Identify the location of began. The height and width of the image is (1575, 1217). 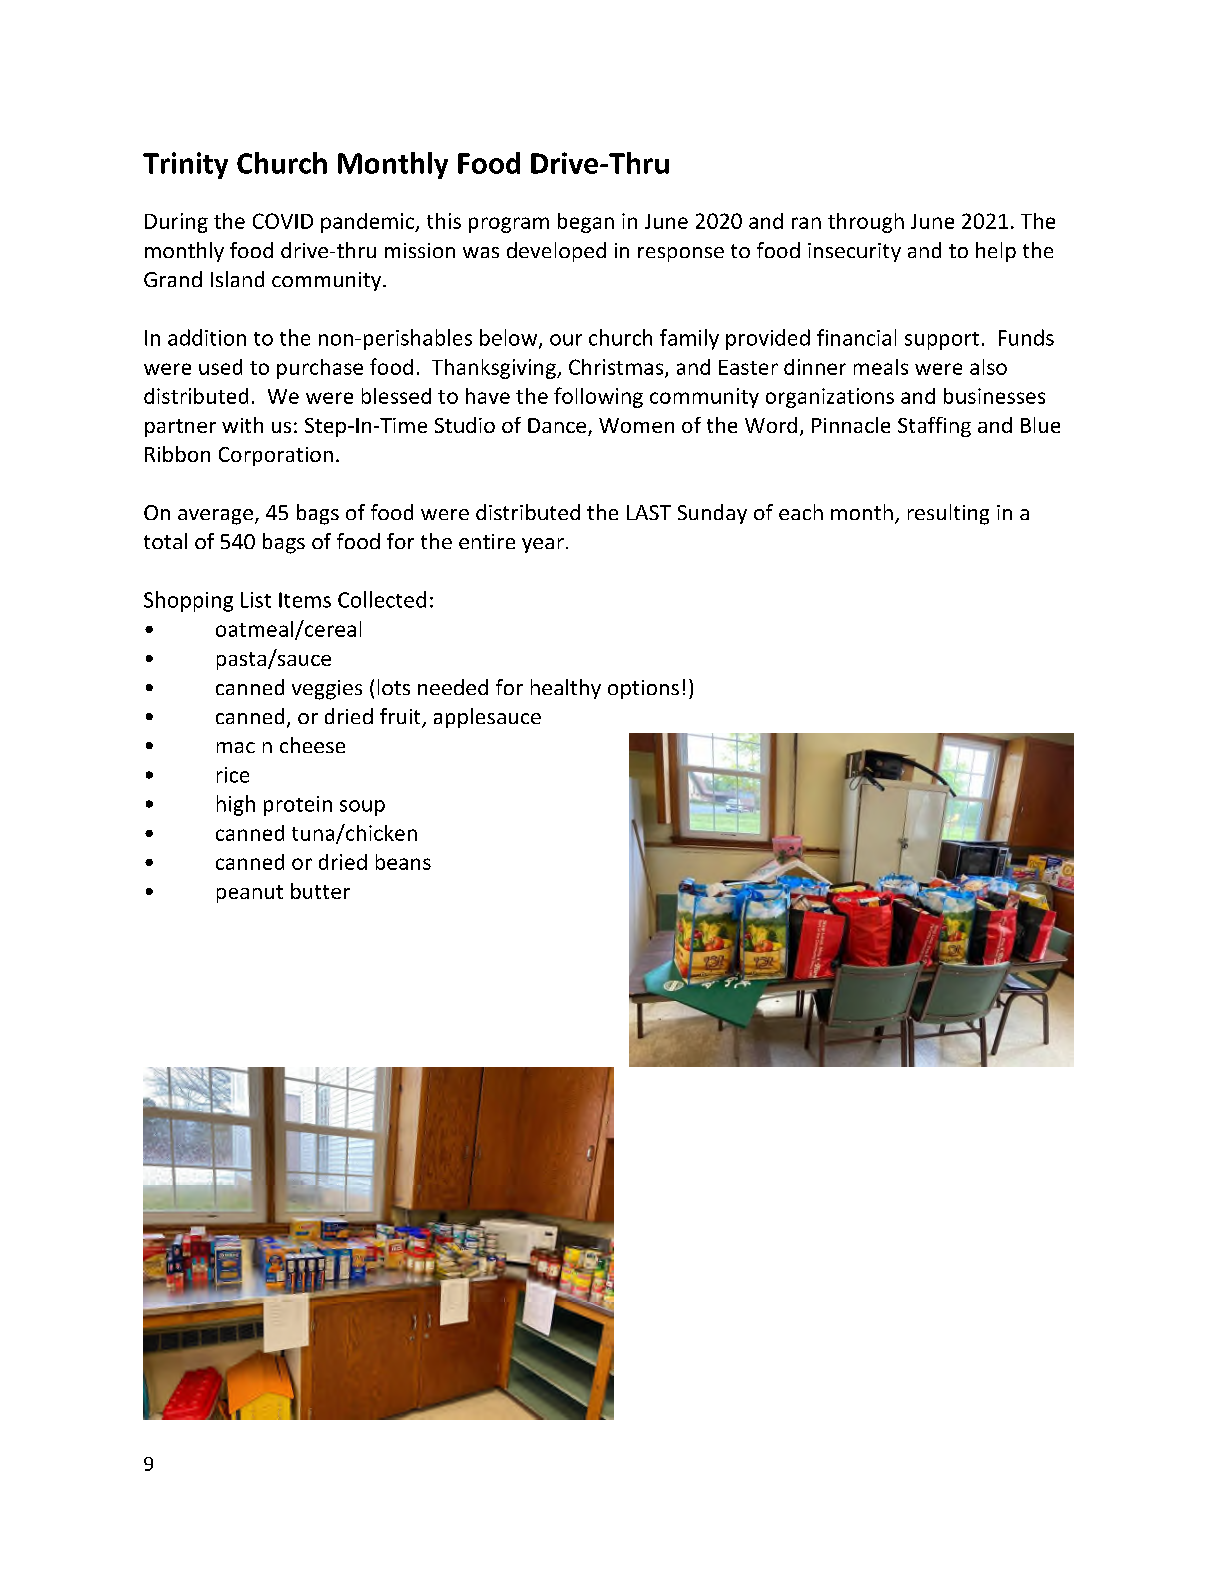
(586, 223).
